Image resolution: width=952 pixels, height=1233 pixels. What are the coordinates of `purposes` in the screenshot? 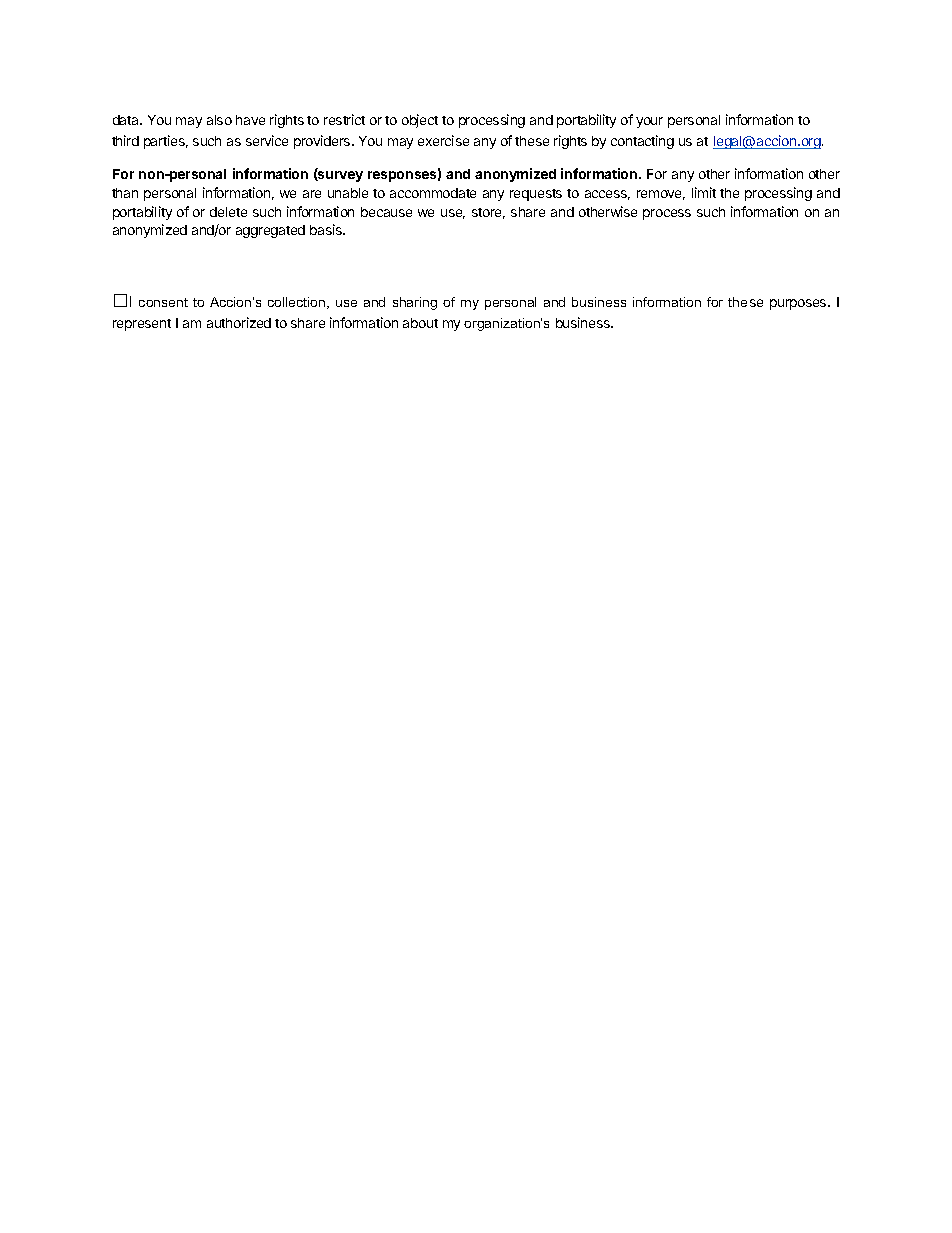 It's located at (799, 304).
